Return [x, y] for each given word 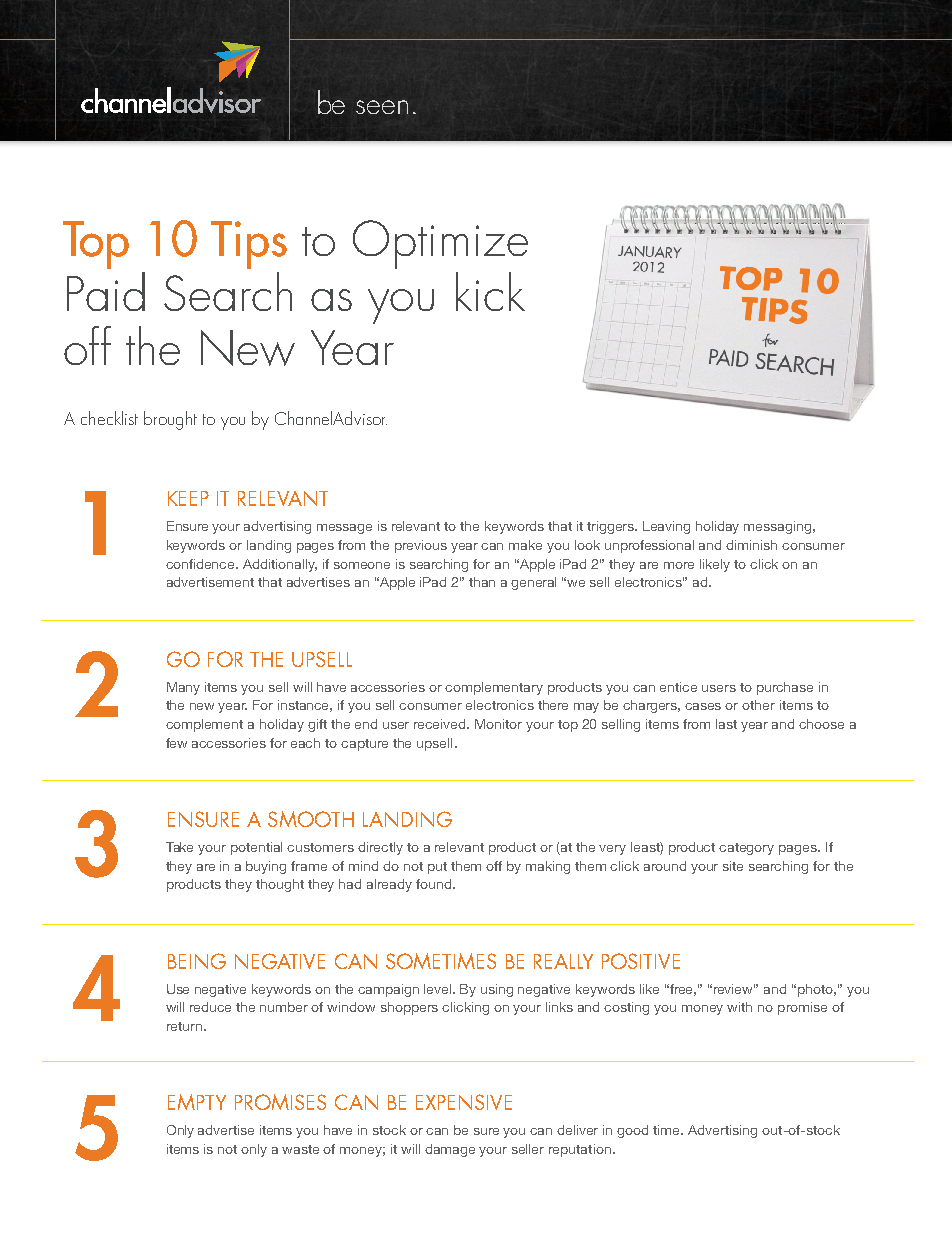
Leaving [666, 527]
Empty [197, 1102]
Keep [188, 498]
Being [197, 961]
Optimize [440, 244]
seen [382, 107]
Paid [106, 291]
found [433, 884]
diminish [751, 545]
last [726, 724]
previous [421, 546]
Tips [249, 245]
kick [490, 291]
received [441, 724]
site [733, 866]
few [176, 743]
